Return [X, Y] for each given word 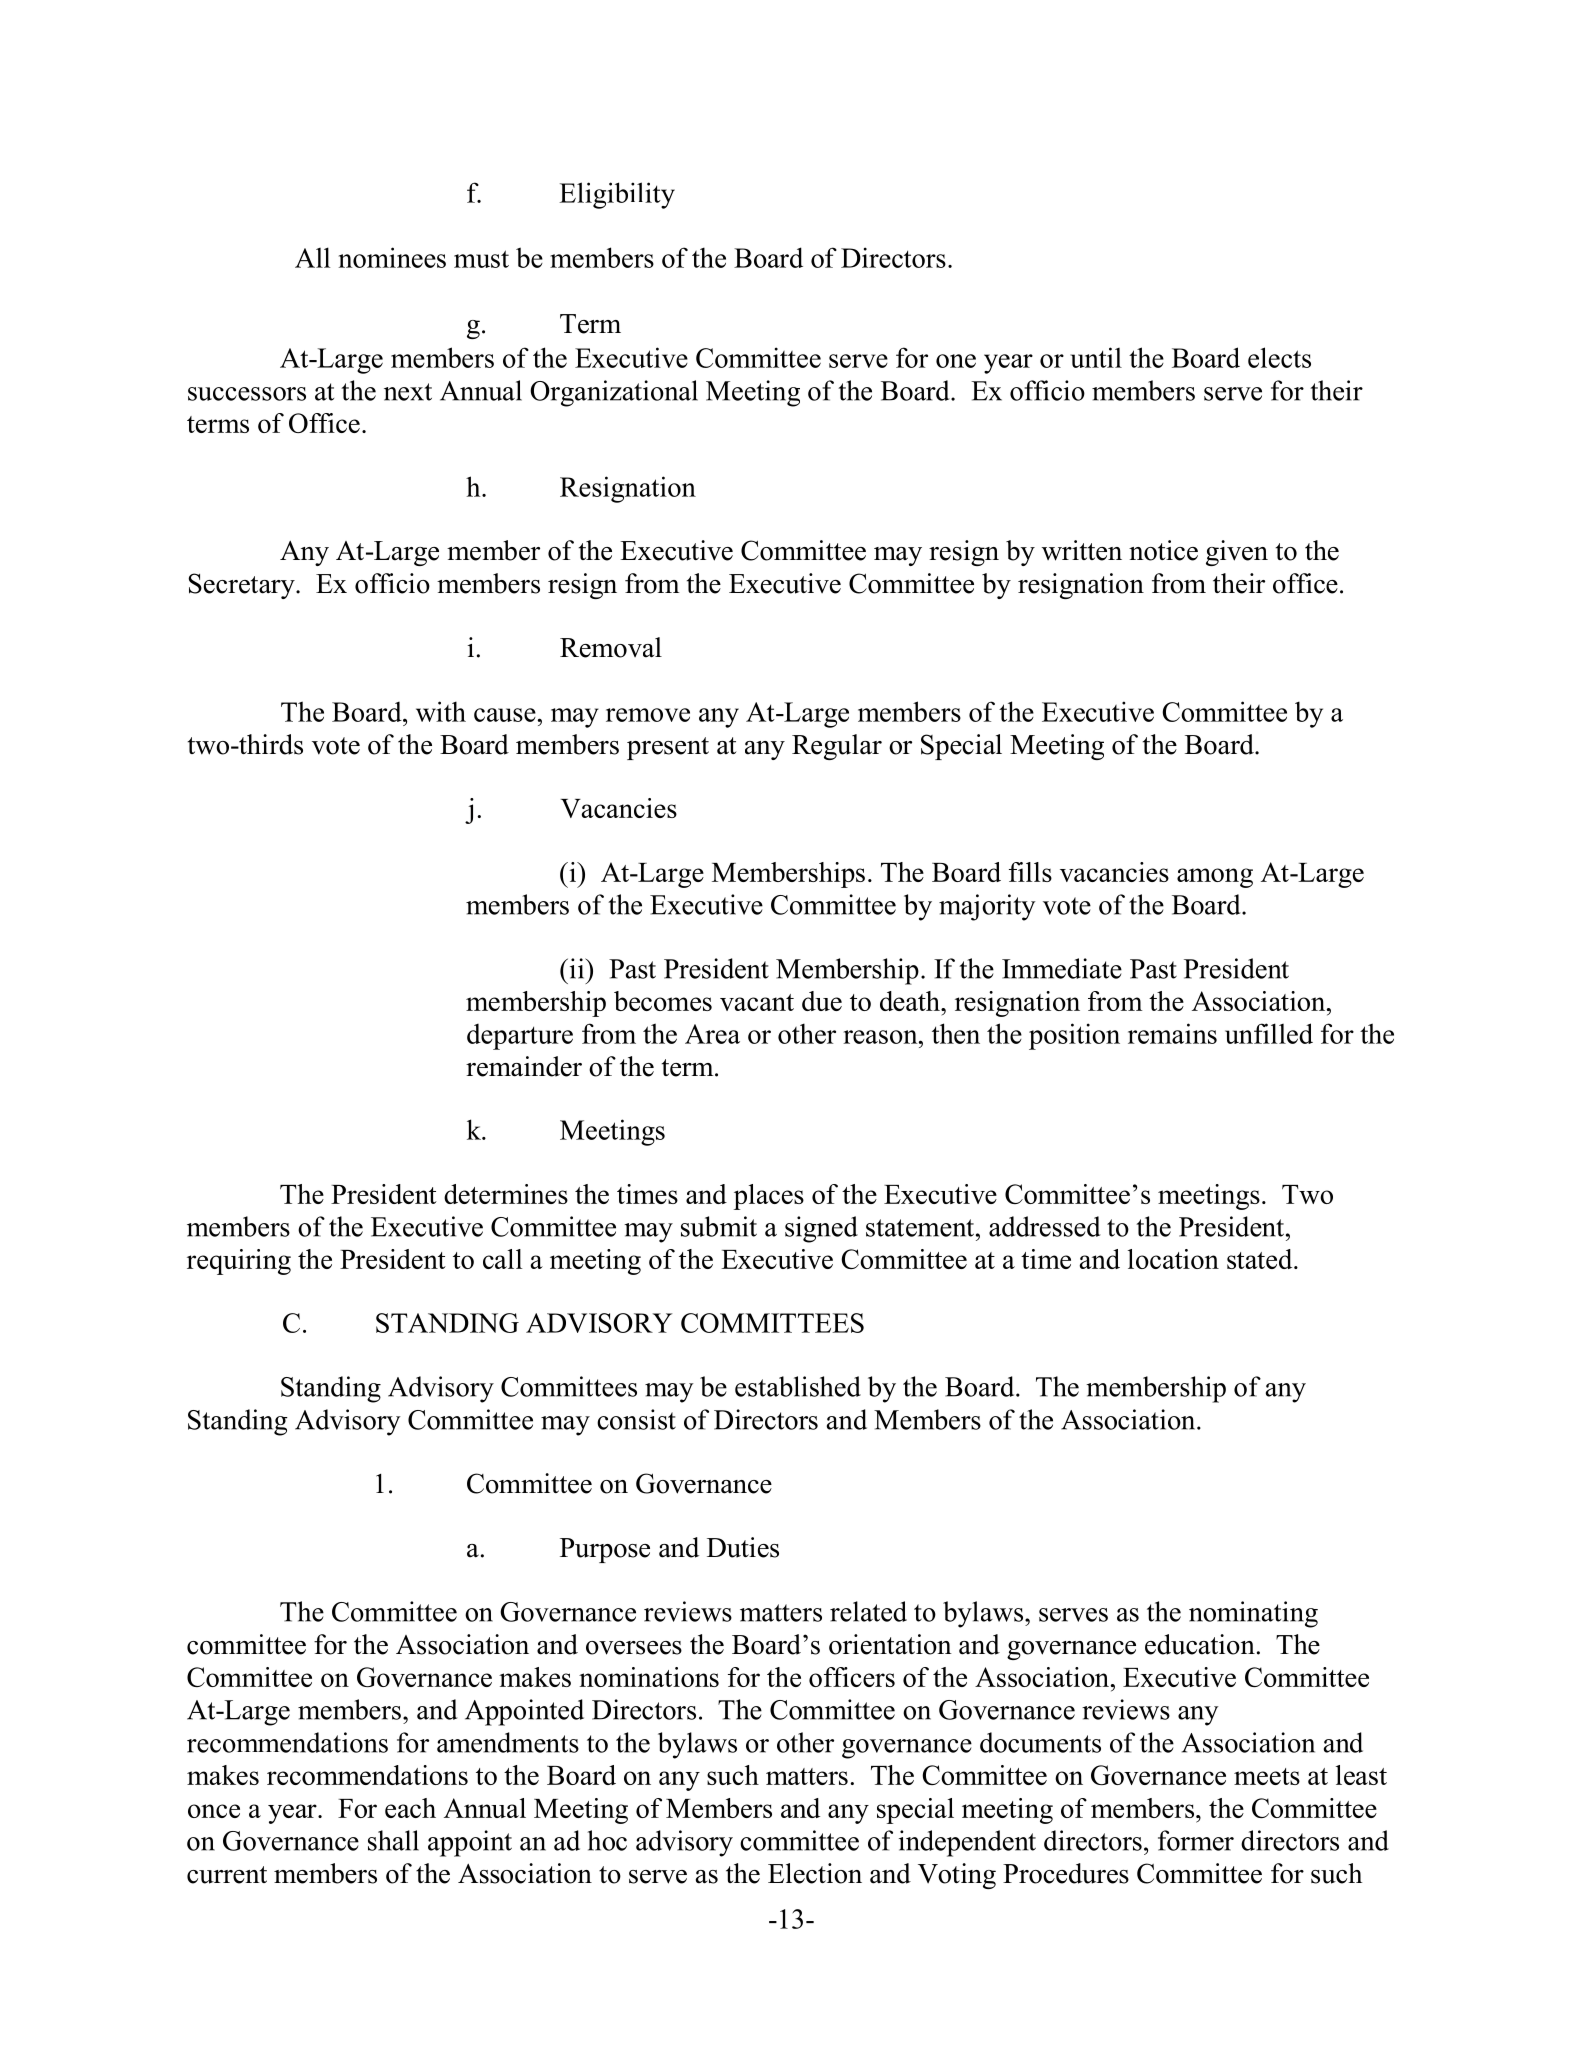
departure [520, 1037]
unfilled [1269, 1033]
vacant [757, 1002]
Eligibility [617, 195]
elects [1279, 357]
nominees [392, 257]
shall [393, 1840]
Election [815, 1873]
